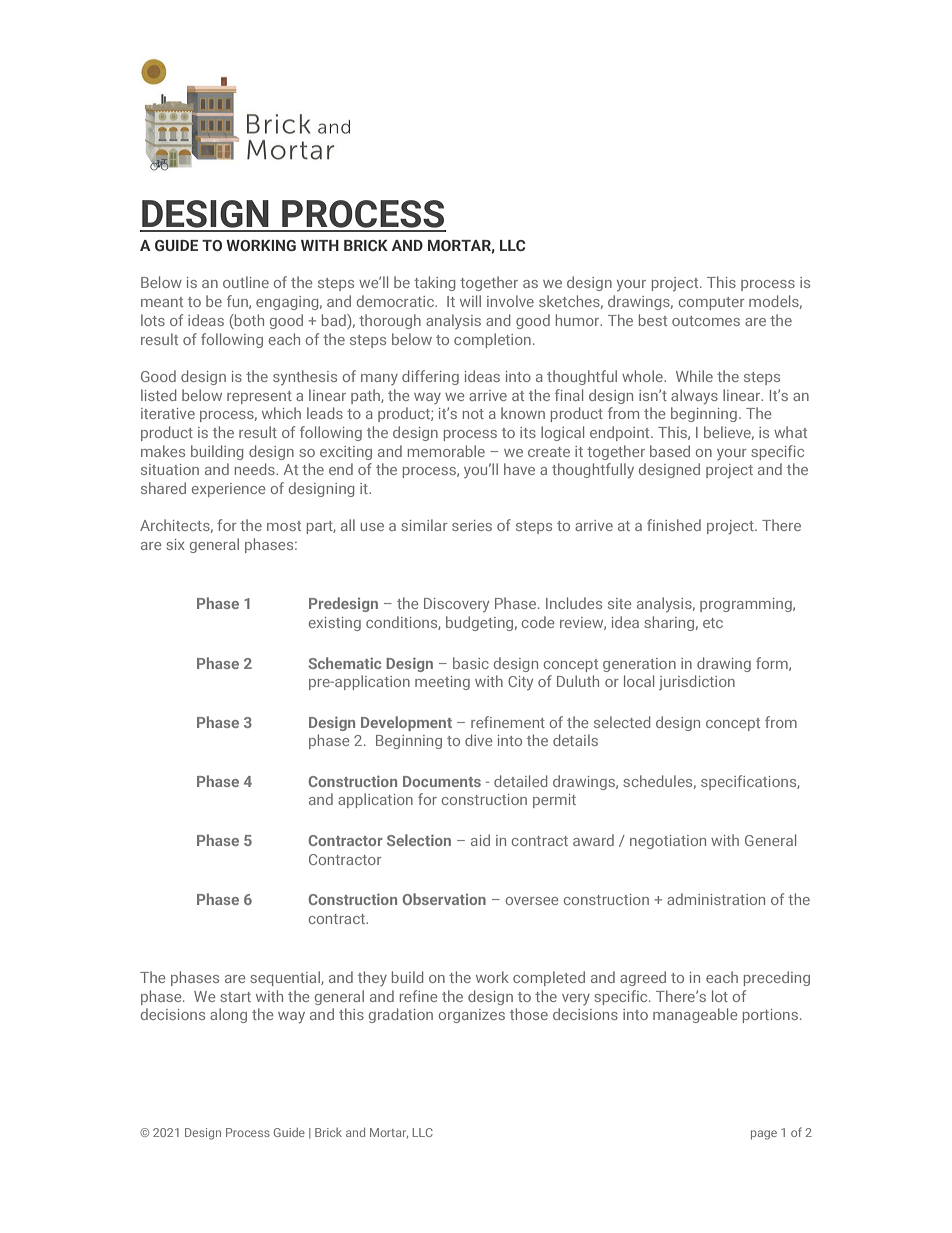 Image resolution: width=952 pixels, height=1233 pixels. I want to click on organizes, so click(472, 1016).
